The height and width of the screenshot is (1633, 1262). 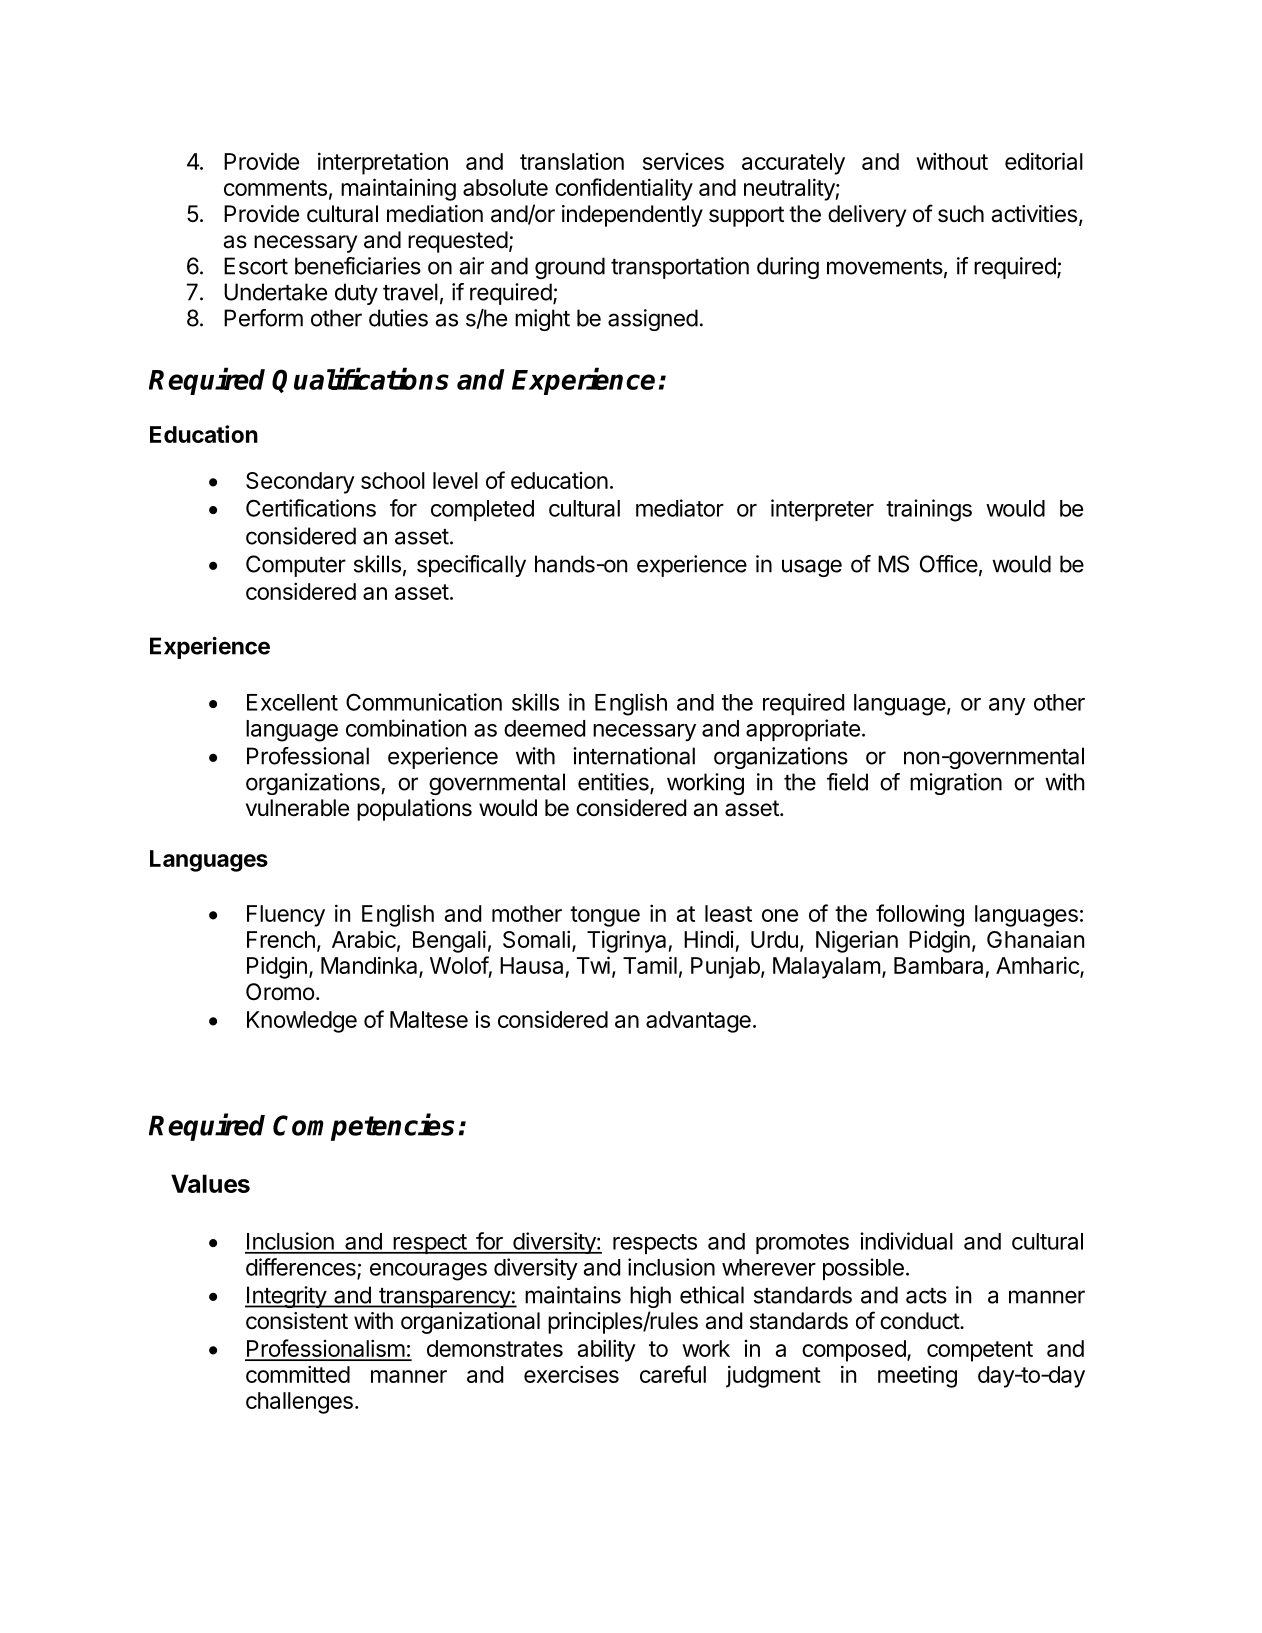 What do you see at coordinates (614, 783) in the screenshot?
I see `entities` at bounding box center [614, 783].
